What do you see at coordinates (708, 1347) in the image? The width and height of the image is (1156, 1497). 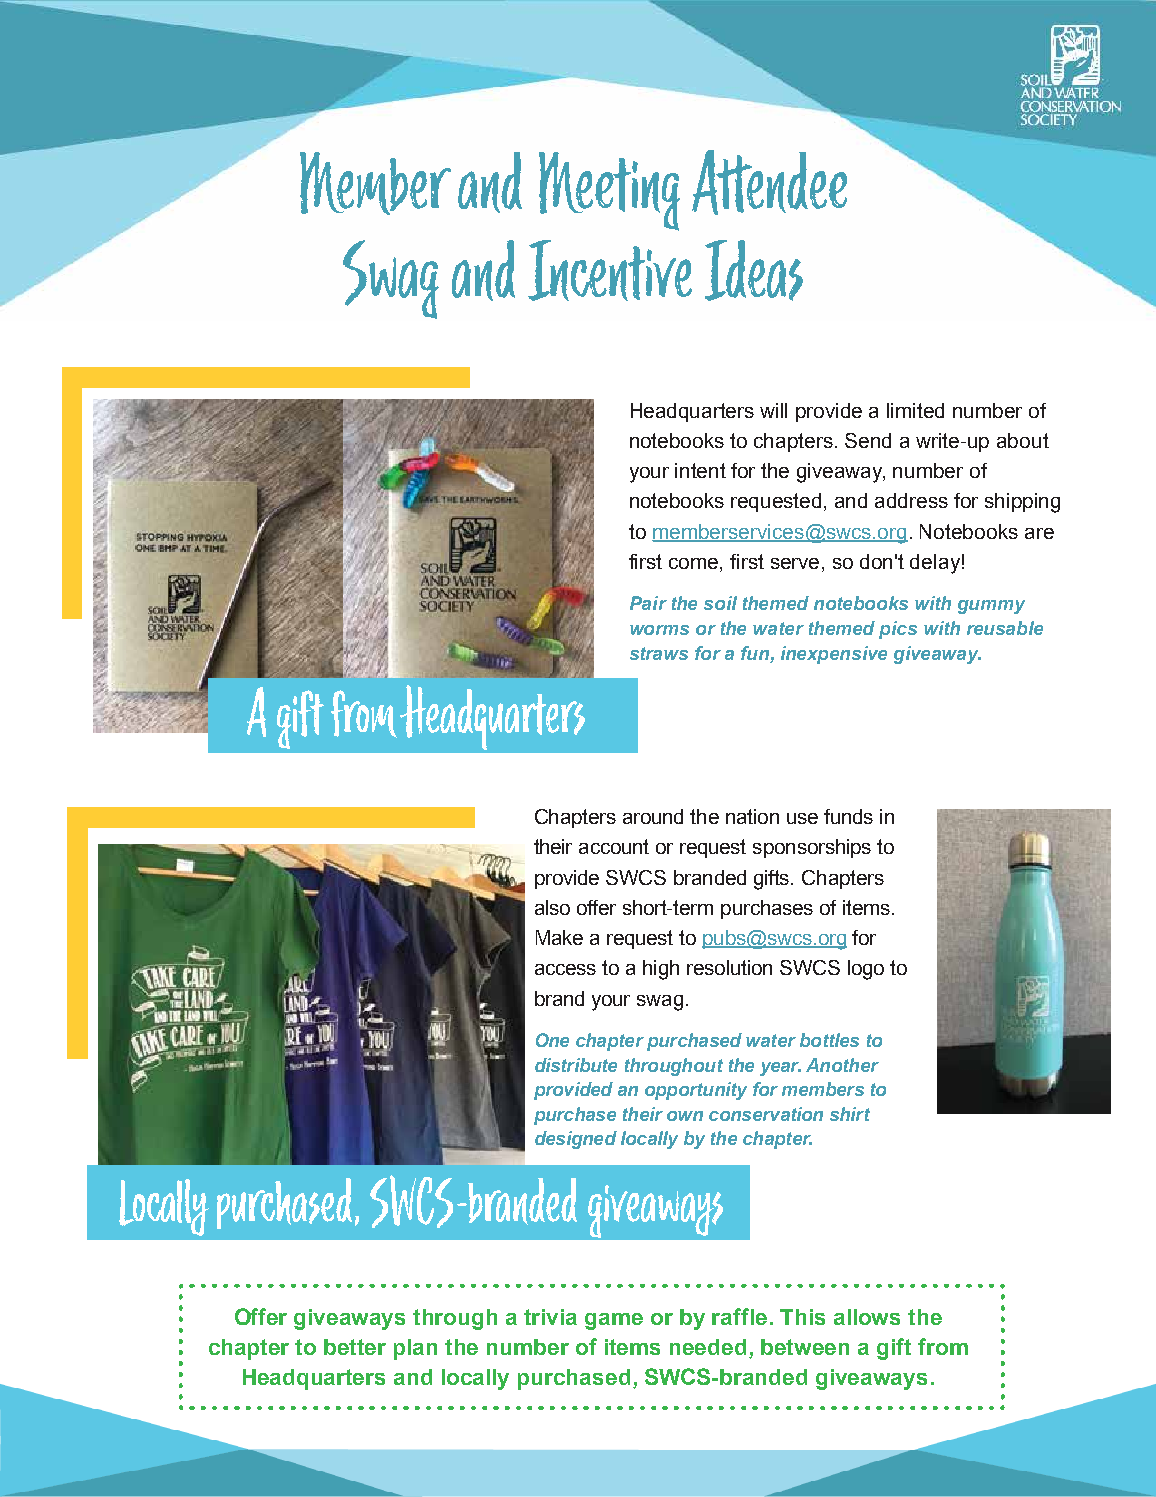 I see `needed` at bounding box center [708, 1347].
